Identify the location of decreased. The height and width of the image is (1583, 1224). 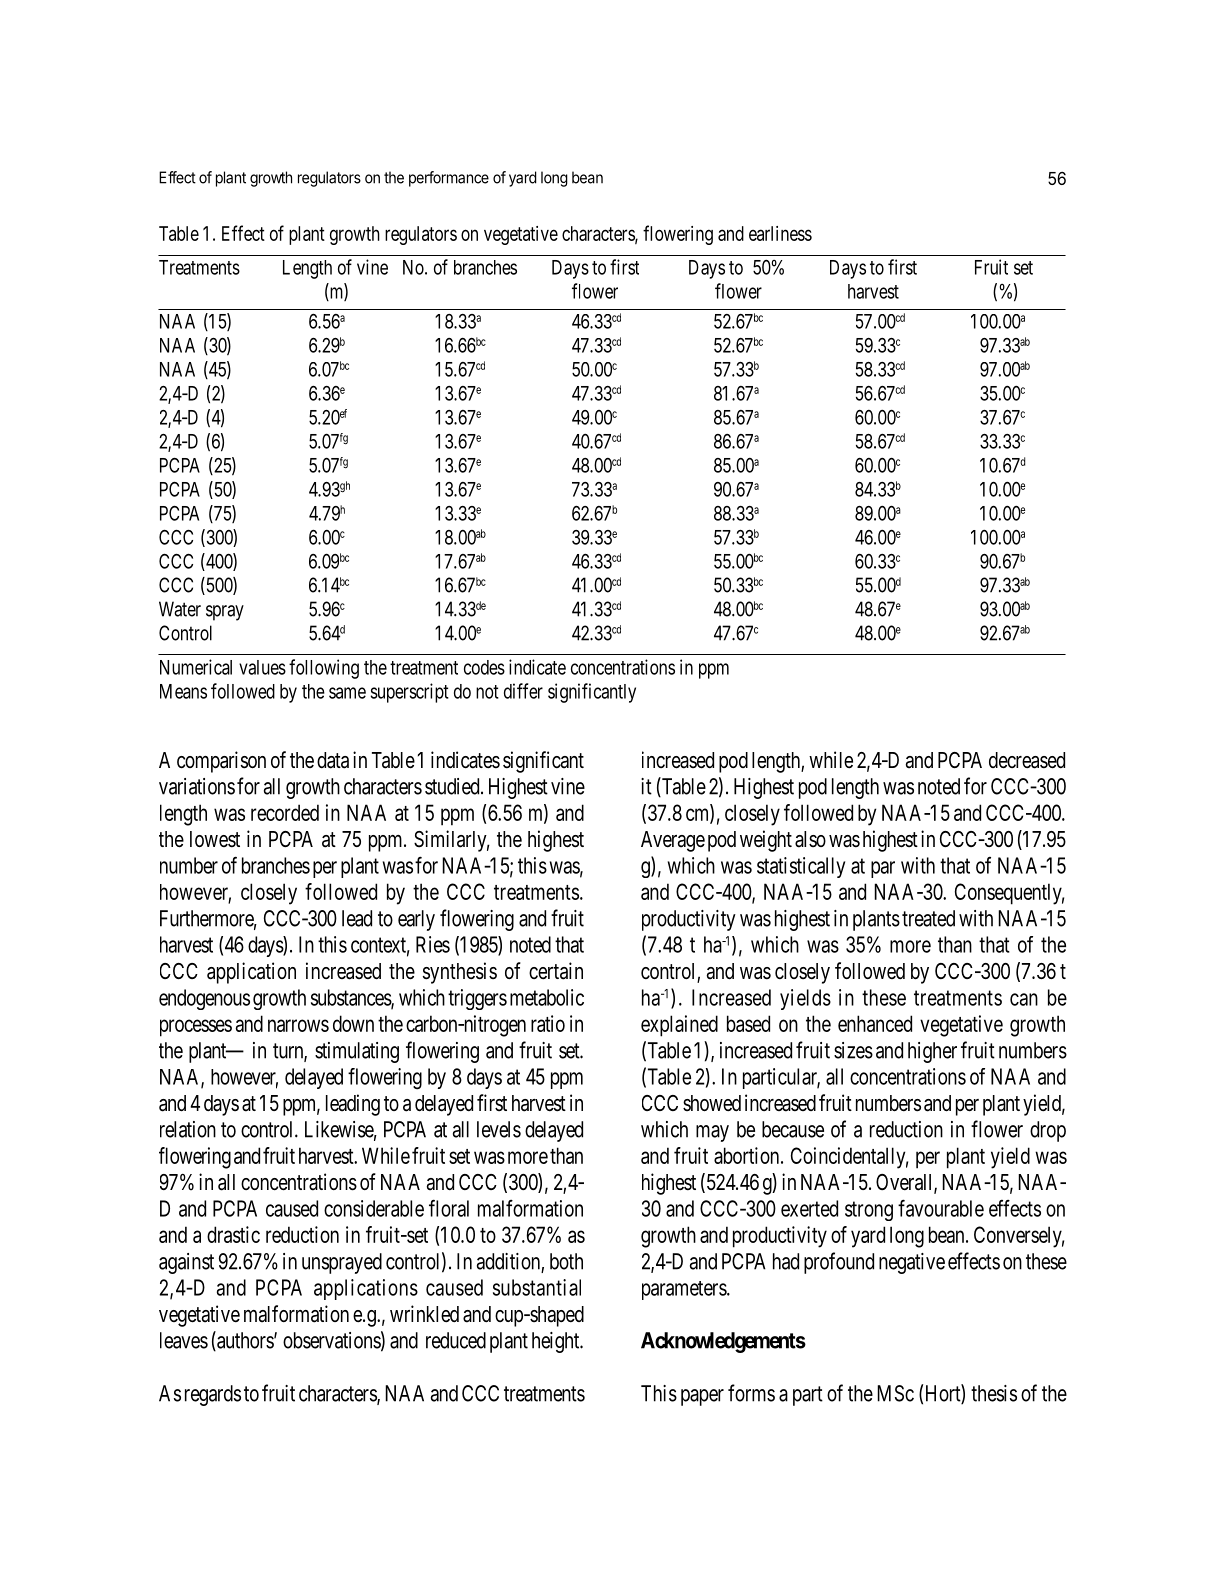
(1027, 760).
